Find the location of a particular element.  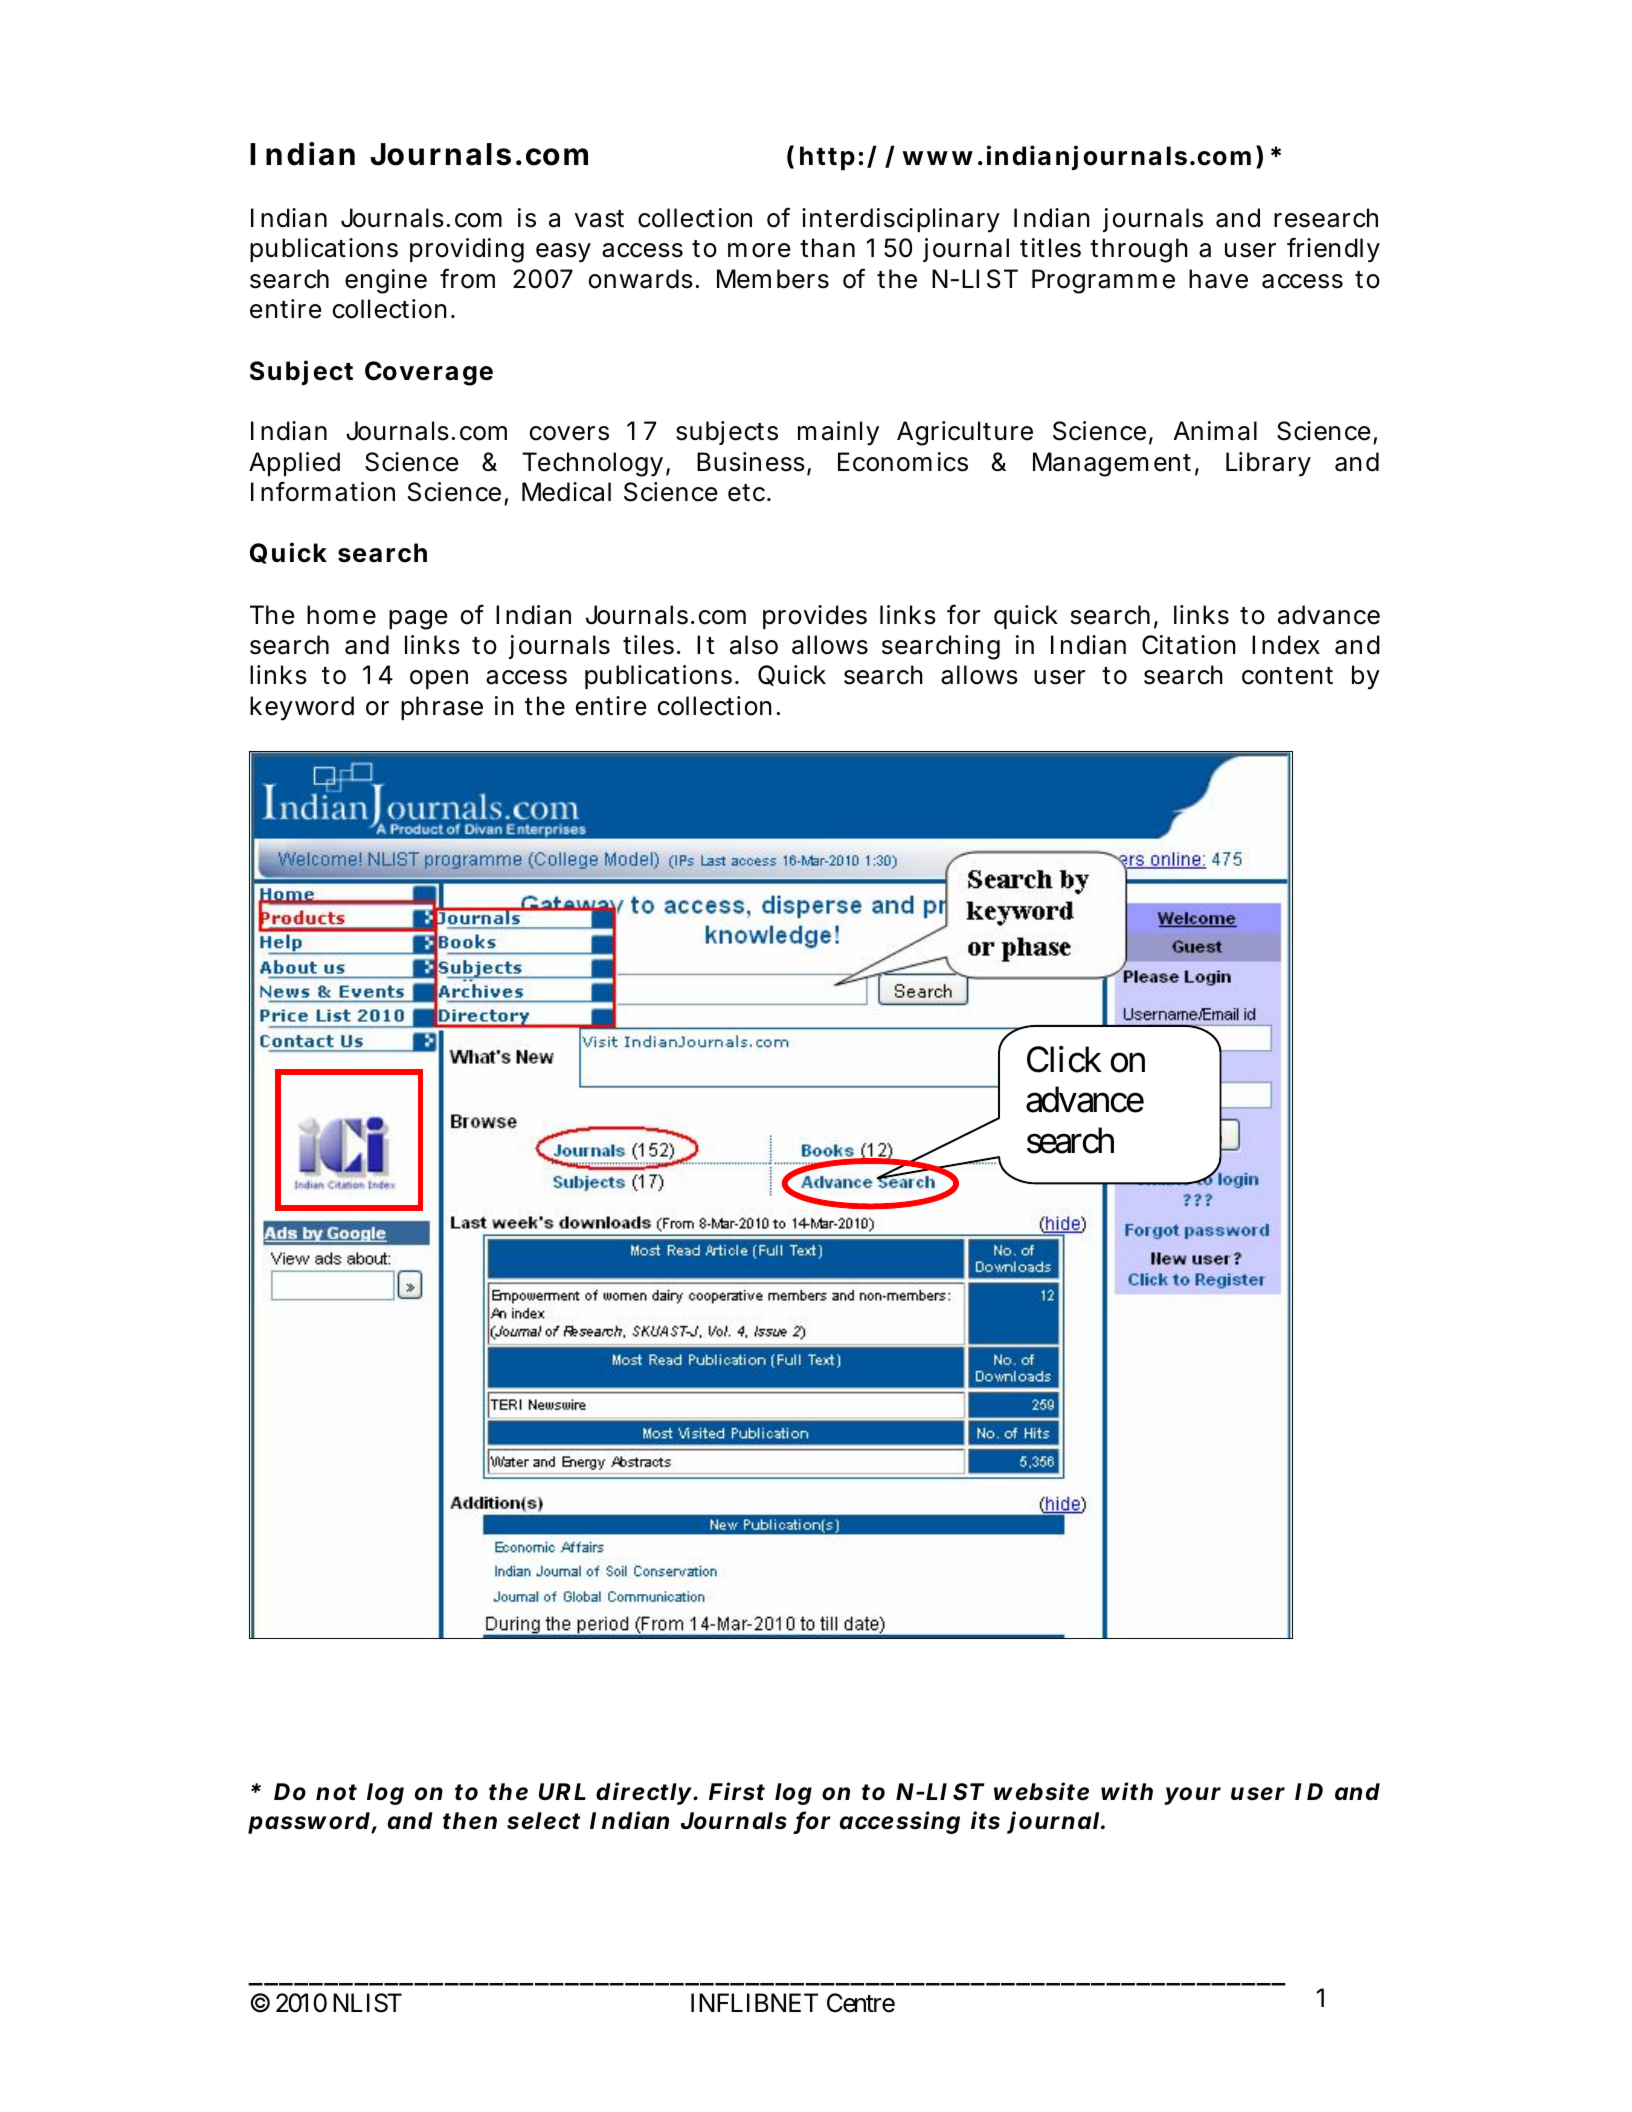

Click is located at coordinates (1064, 1059).
